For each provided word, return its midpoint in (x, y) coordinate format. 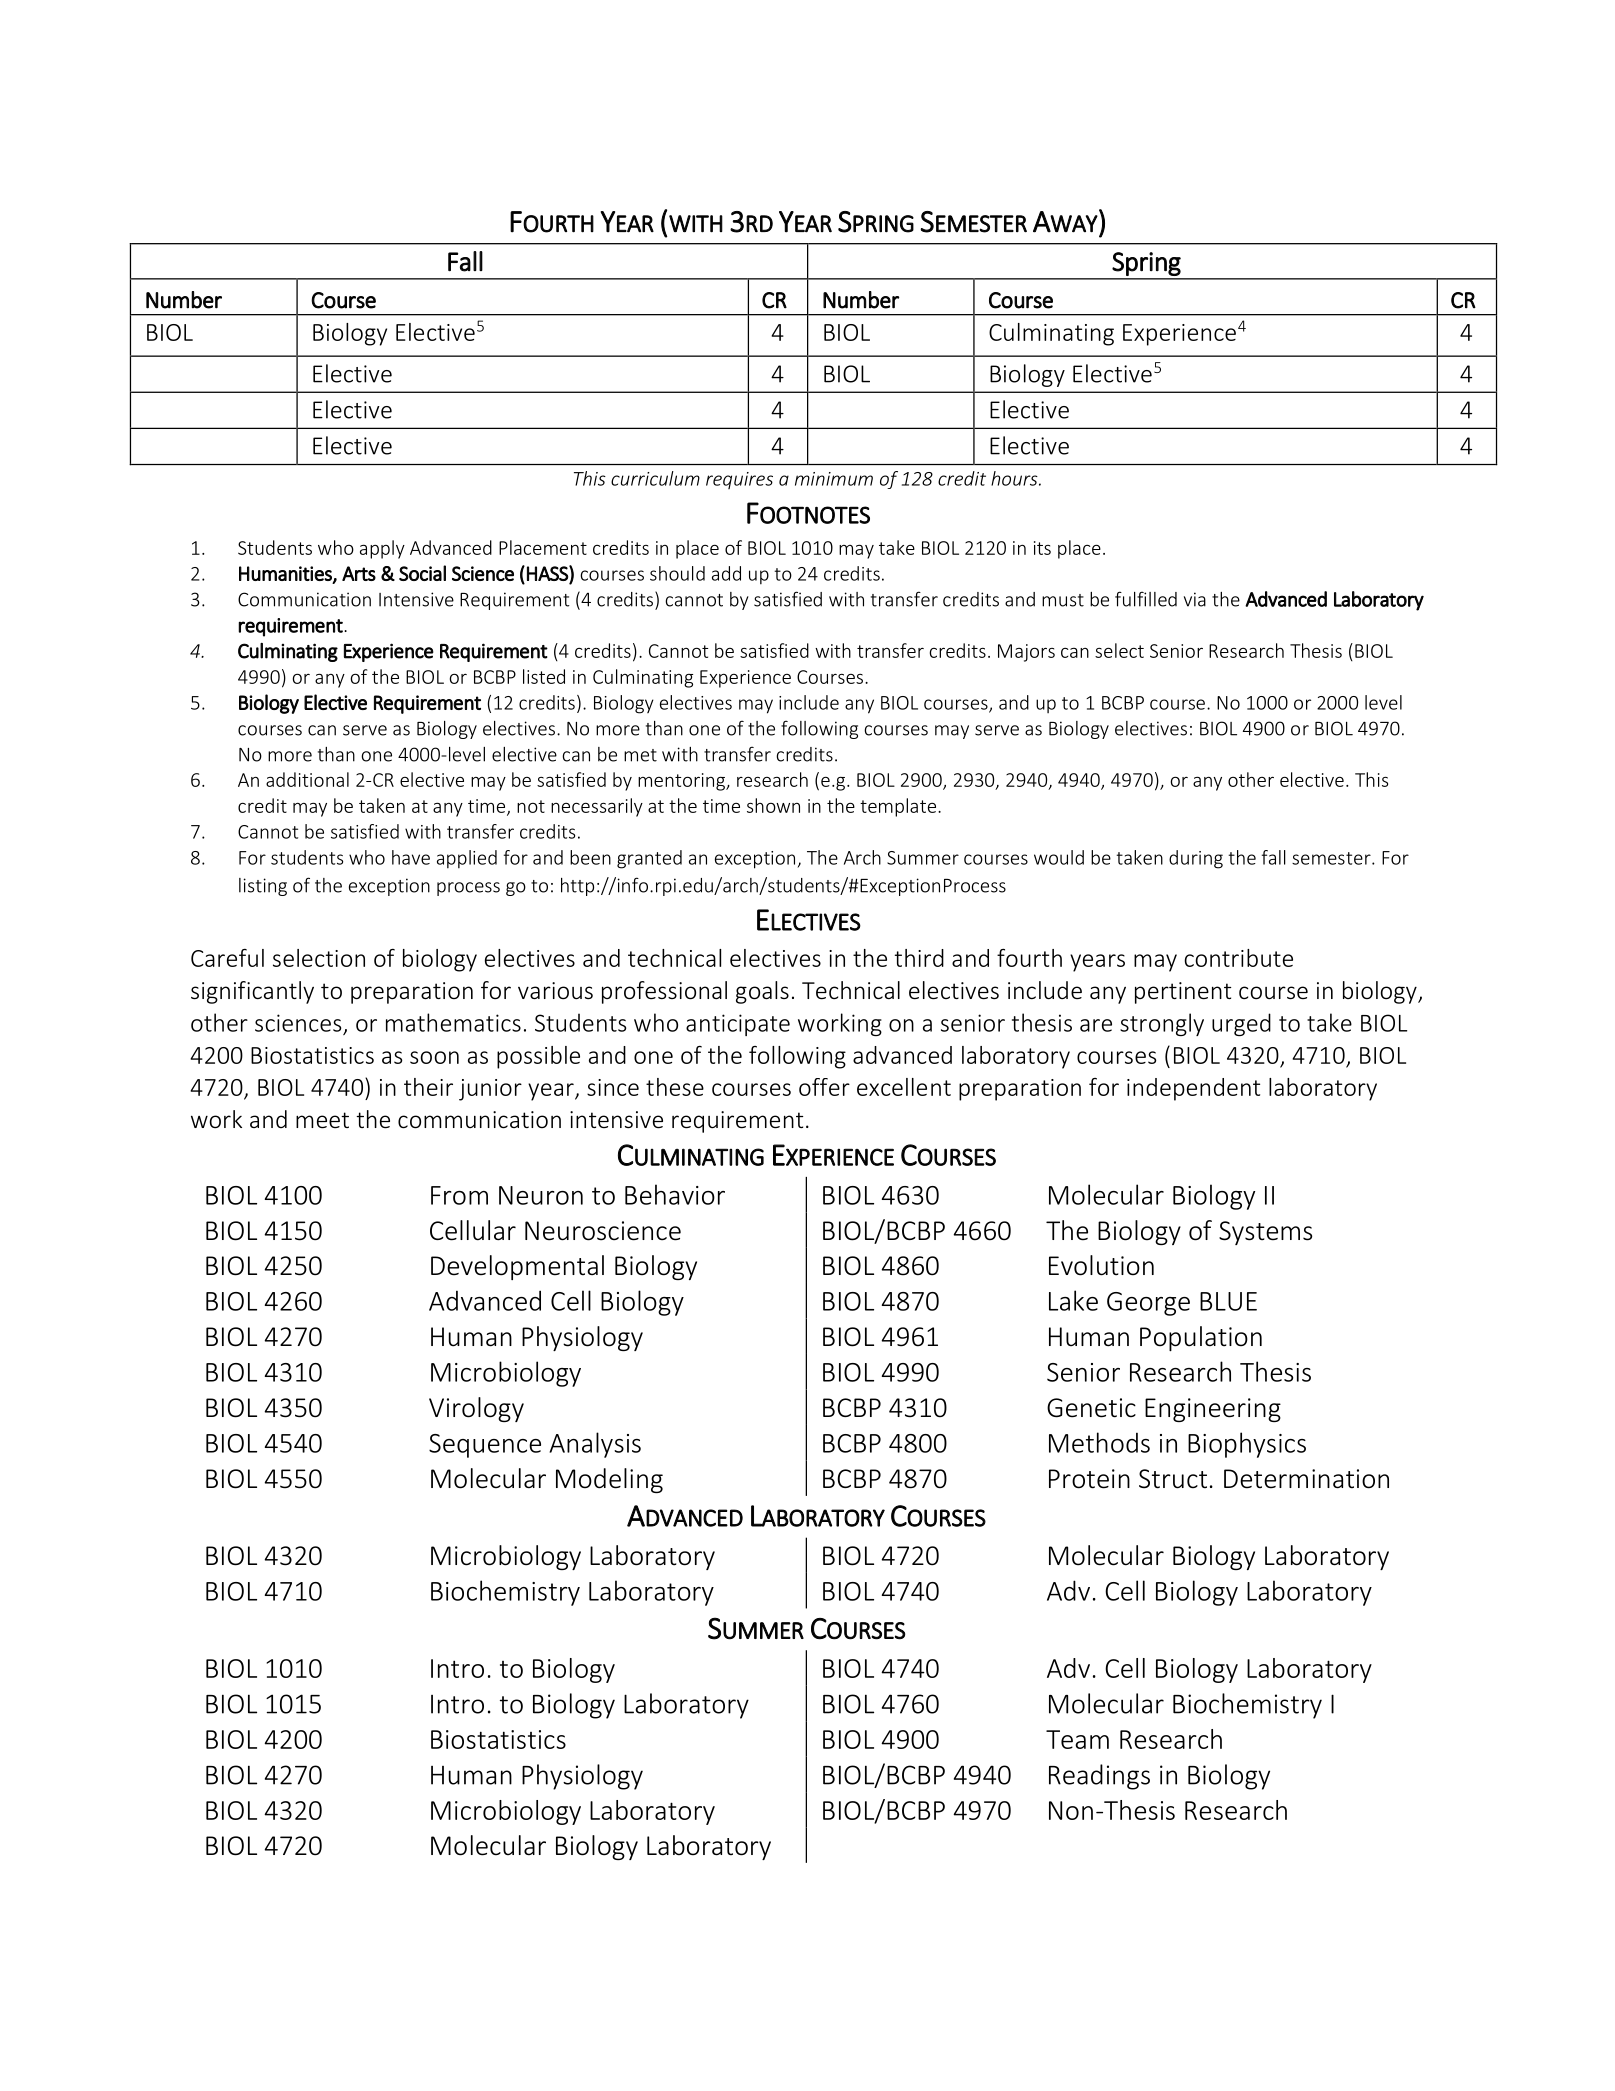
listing (263, 887)
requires (739, 480)
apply (382, 549)
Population (1201, 1338)
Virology (476, 1409)
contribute (1238, 958)
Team (1077, 1739)
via (1195, 599)
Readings (1099, 1777)
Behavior (675, 1194)
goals (762, 992)
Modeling (609, 1480)
